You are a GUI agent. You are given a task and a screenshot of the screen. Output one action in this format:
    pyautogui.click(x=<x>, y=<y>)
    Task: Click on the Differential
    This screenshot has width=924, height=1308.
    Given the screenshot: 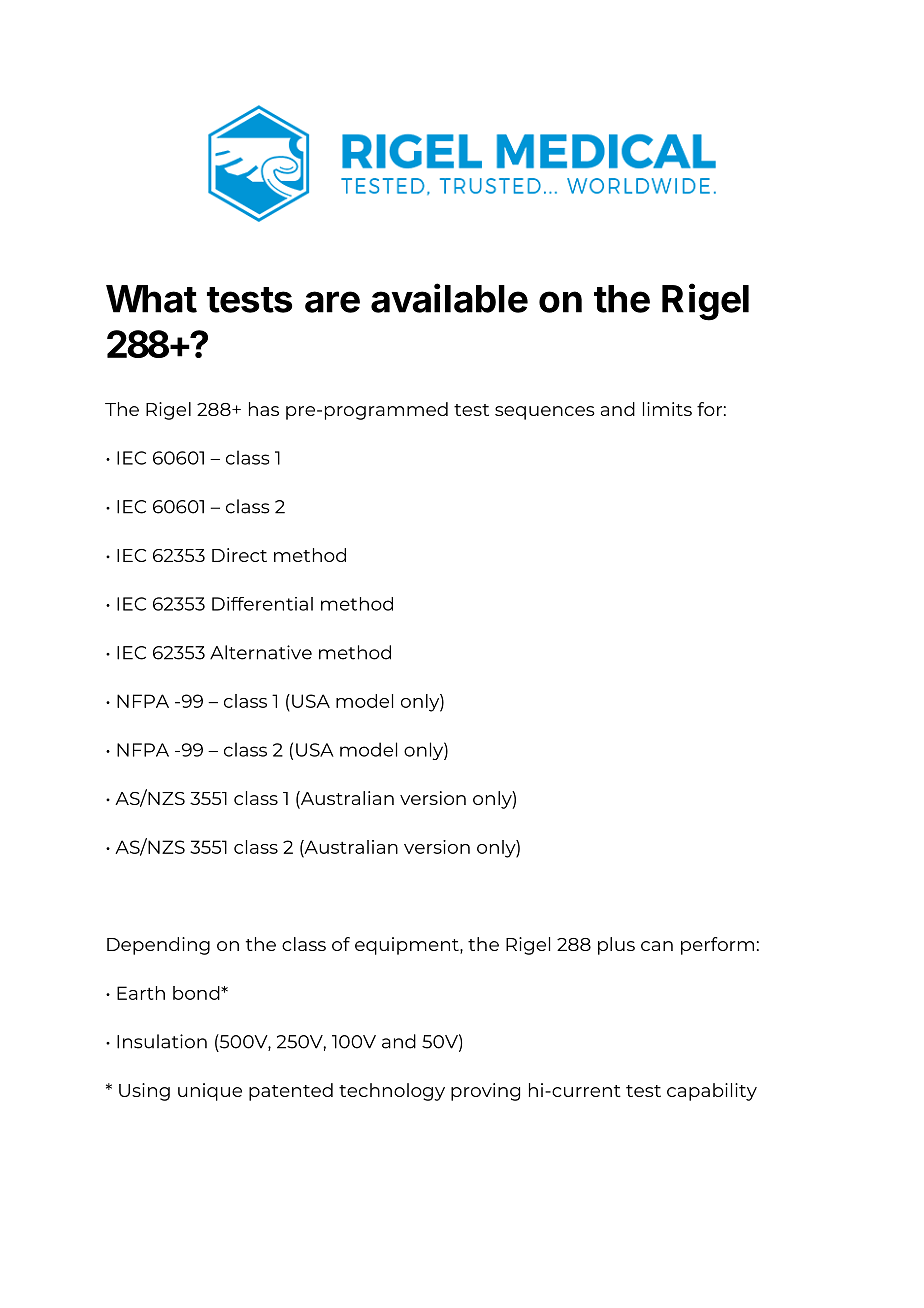 What is the action you would take?
    pyautogui.click(x=262, y=604)
